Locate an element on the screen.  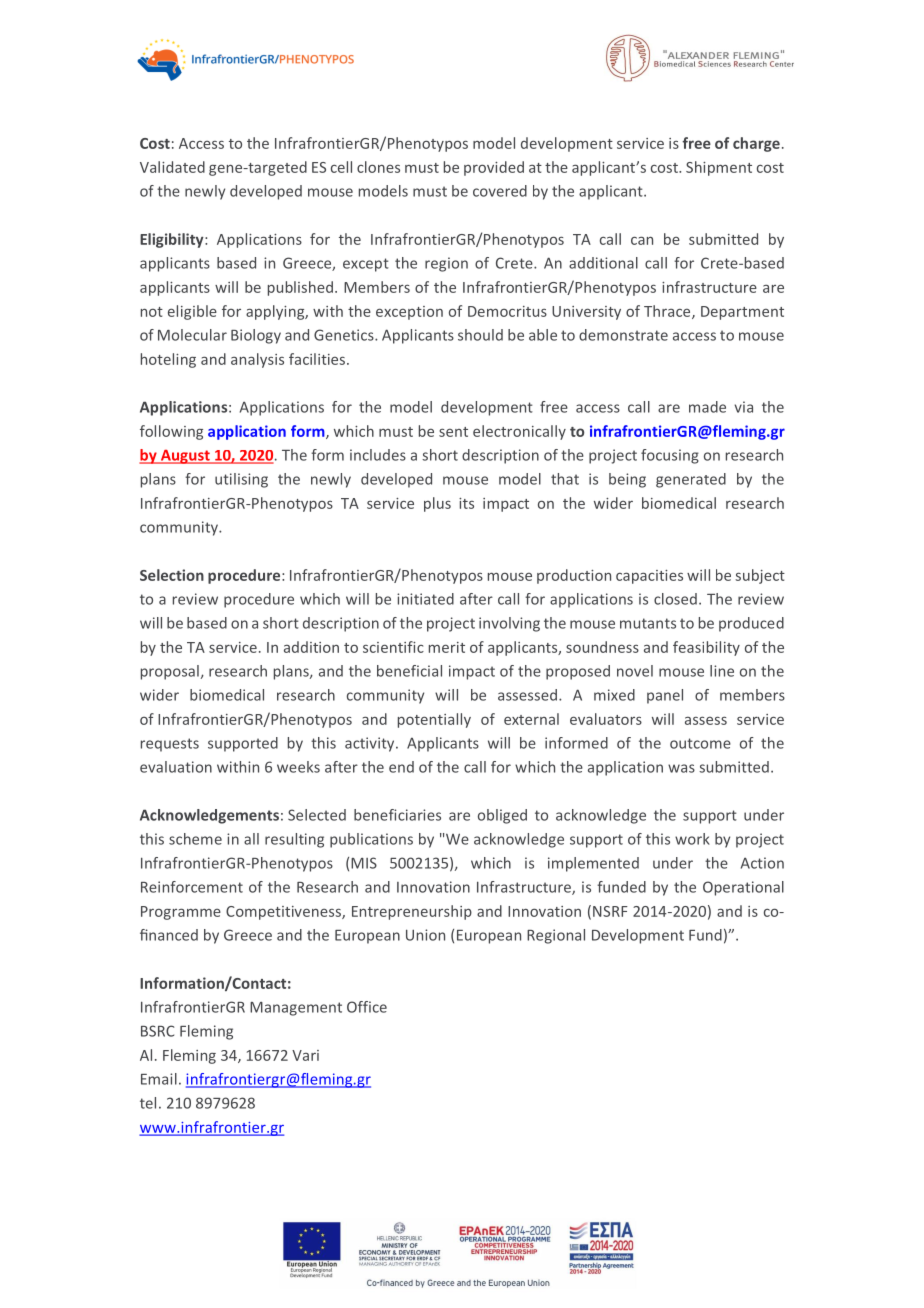
Shipment is located at coordinates (719, 168).
